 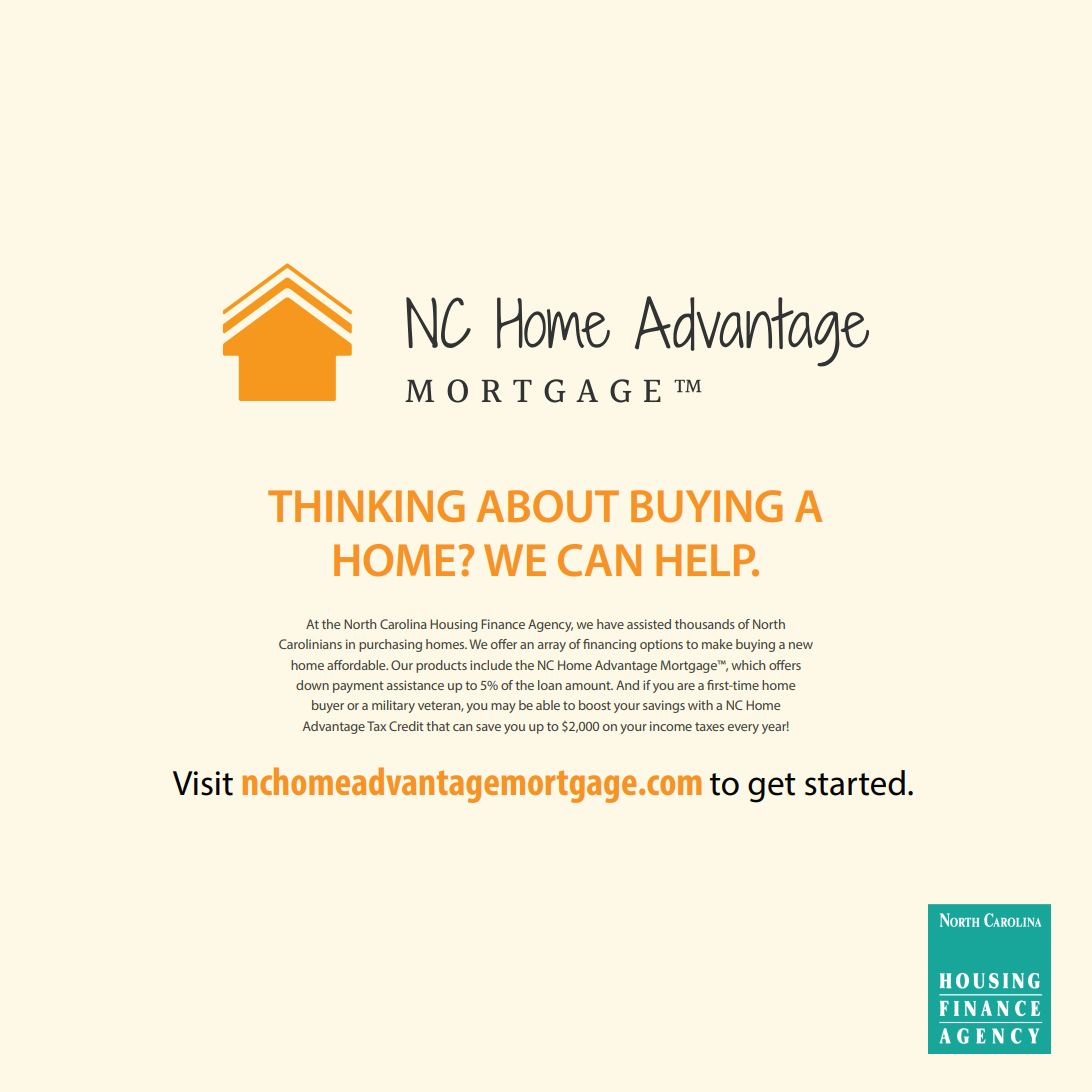 What do you see at coordinates (548, 506) in the page?
I see `ABOUT` at bounding box center [548, 506].
